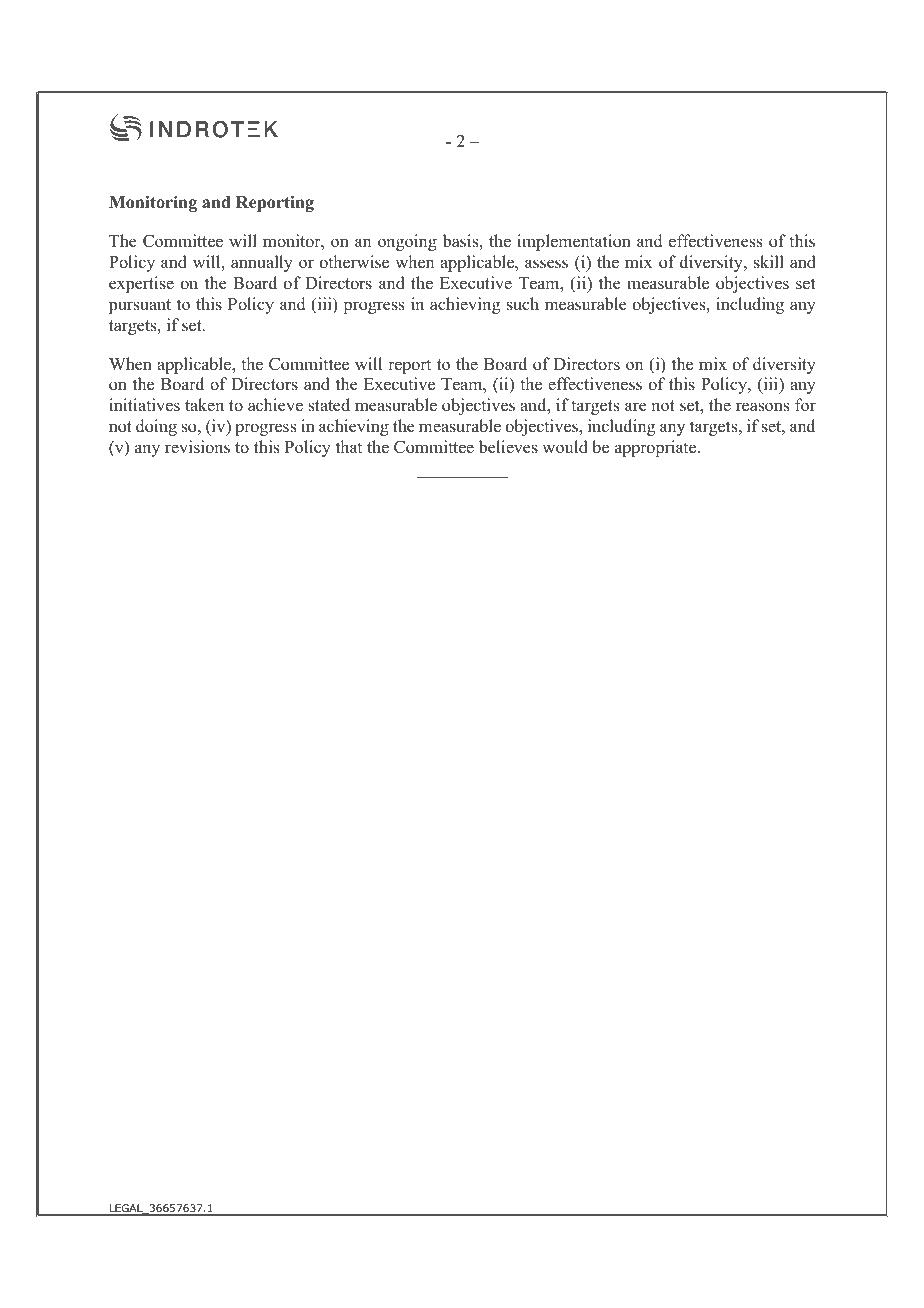 This screenshot has width=924, height=1308. I want to click on stated, so click(329, 405).
